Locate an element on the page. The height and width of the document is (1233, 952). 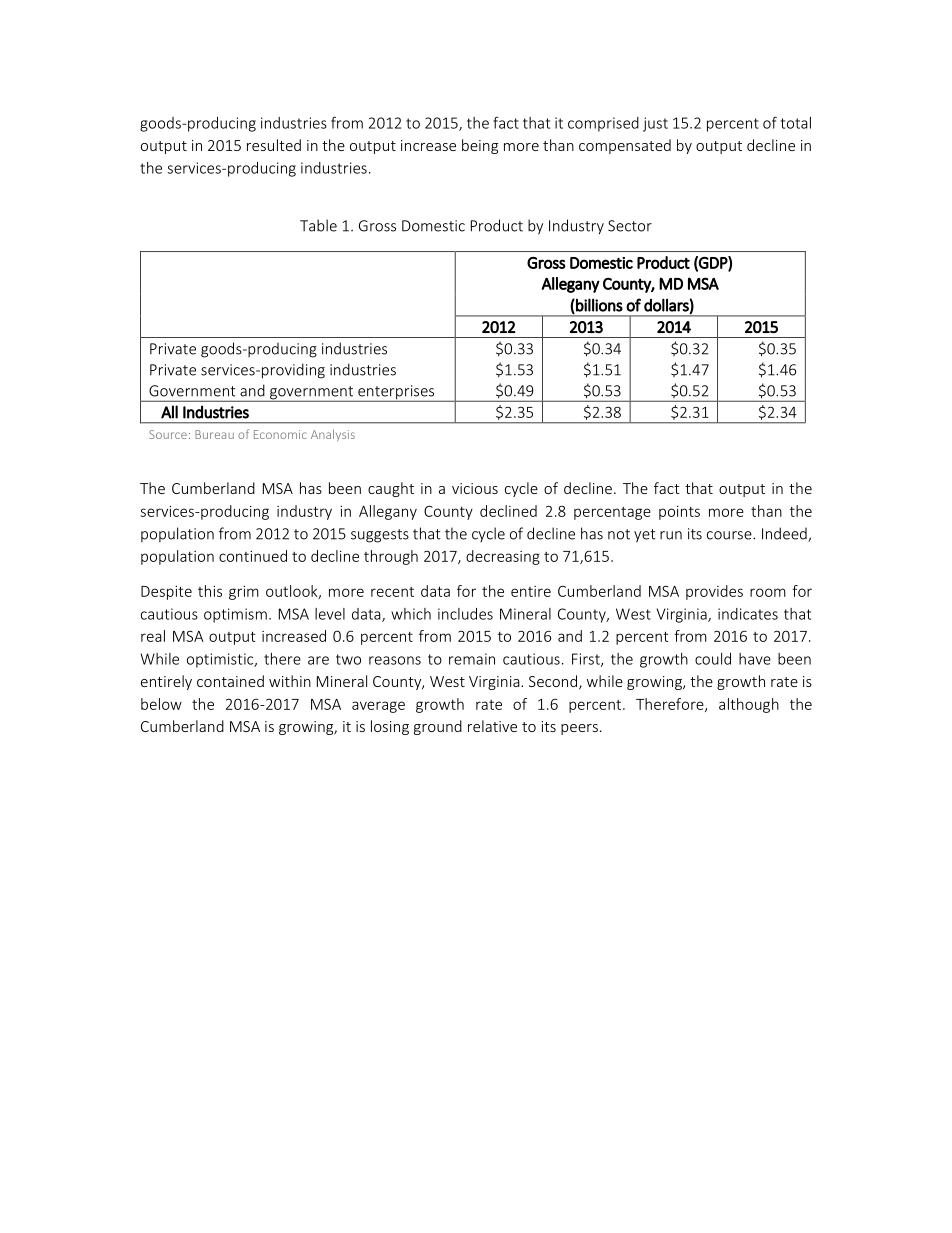
enterprises is located at coordinates (396, 393).
